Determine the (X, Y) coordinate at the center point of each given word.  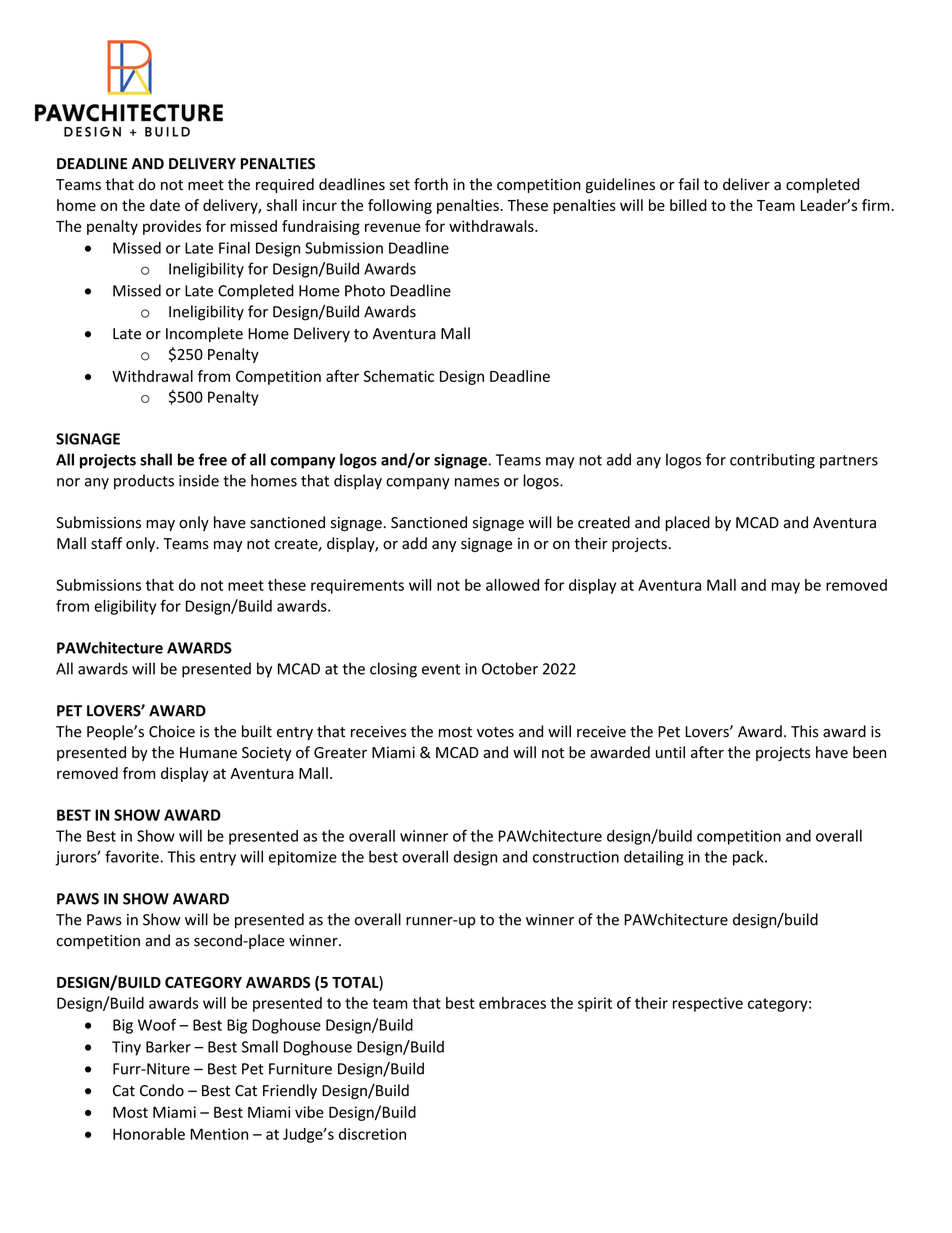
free (212, 459)
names (477, 482)
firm (876, 205)
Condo (162, 1090)
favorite (133, 856)
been (869, 752)
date (165, 205)
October (510, 668)
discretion (372, 1134)
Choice (172, 731)
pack (749, 858)
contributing (772, 461)
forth (431, 184)
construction (576, 857)
